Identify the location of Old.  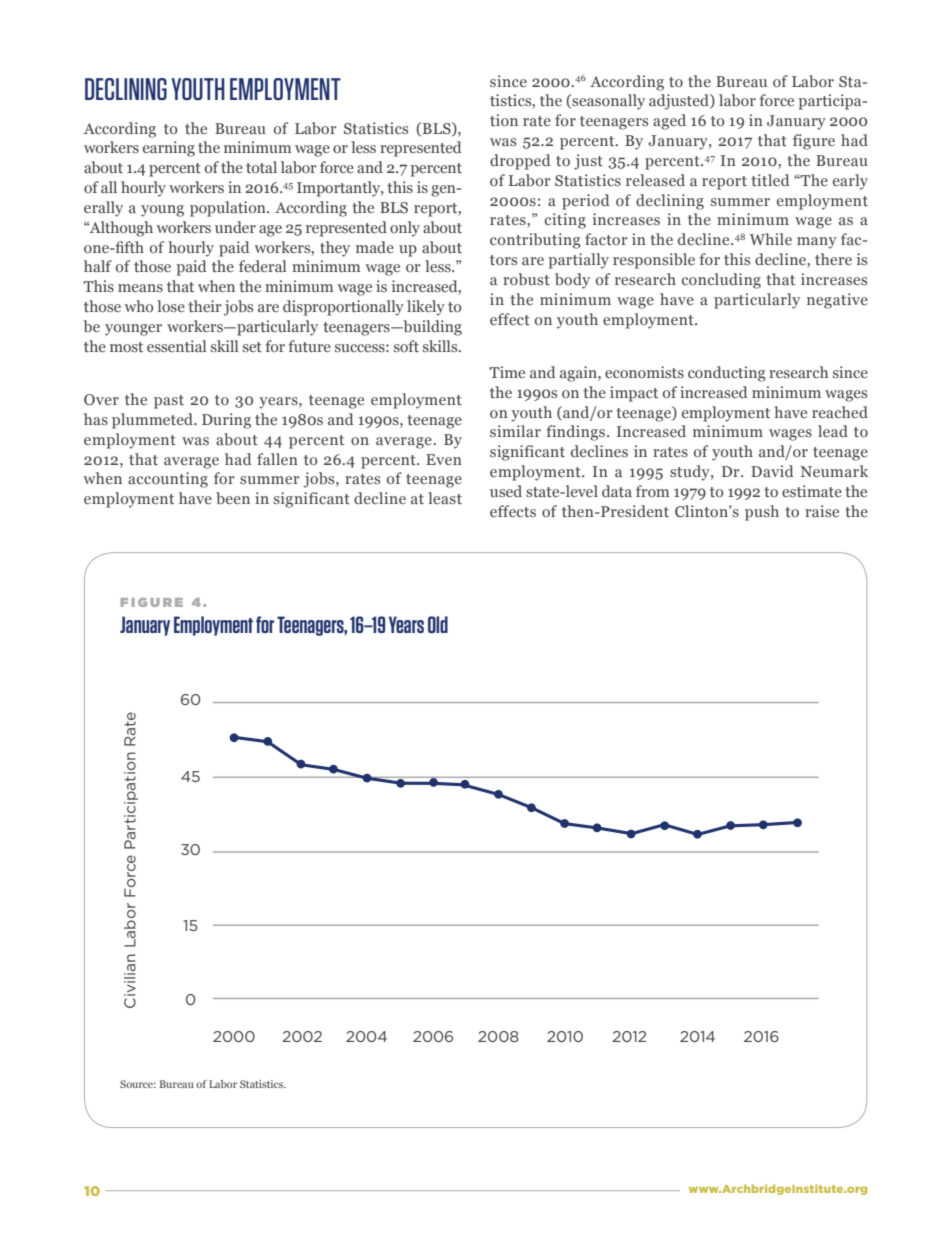
(438, 624).
